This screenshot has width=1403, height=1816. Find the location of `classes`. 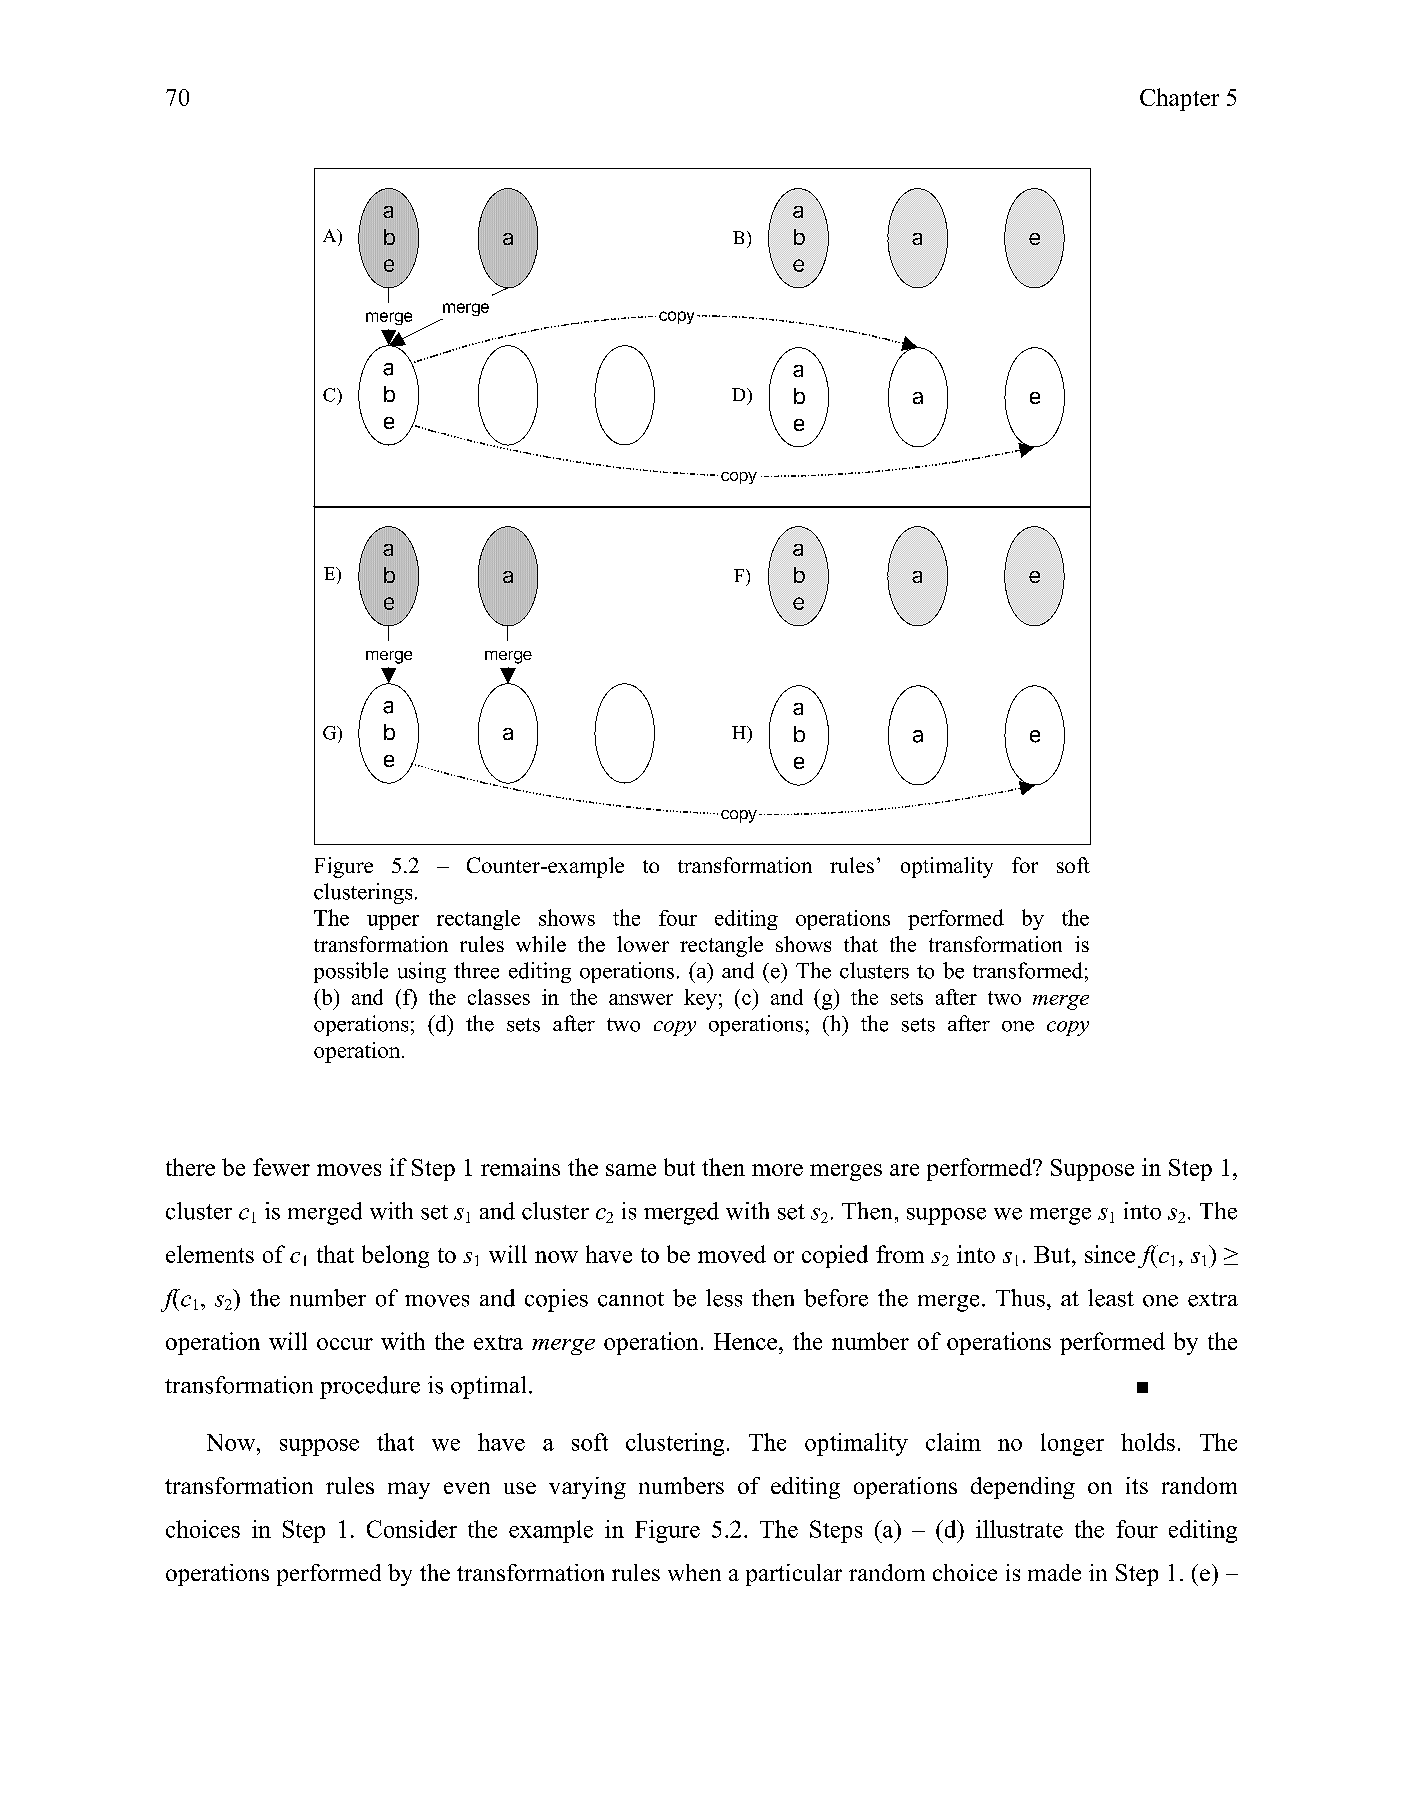

classes is located at coordinates (499, 997).
